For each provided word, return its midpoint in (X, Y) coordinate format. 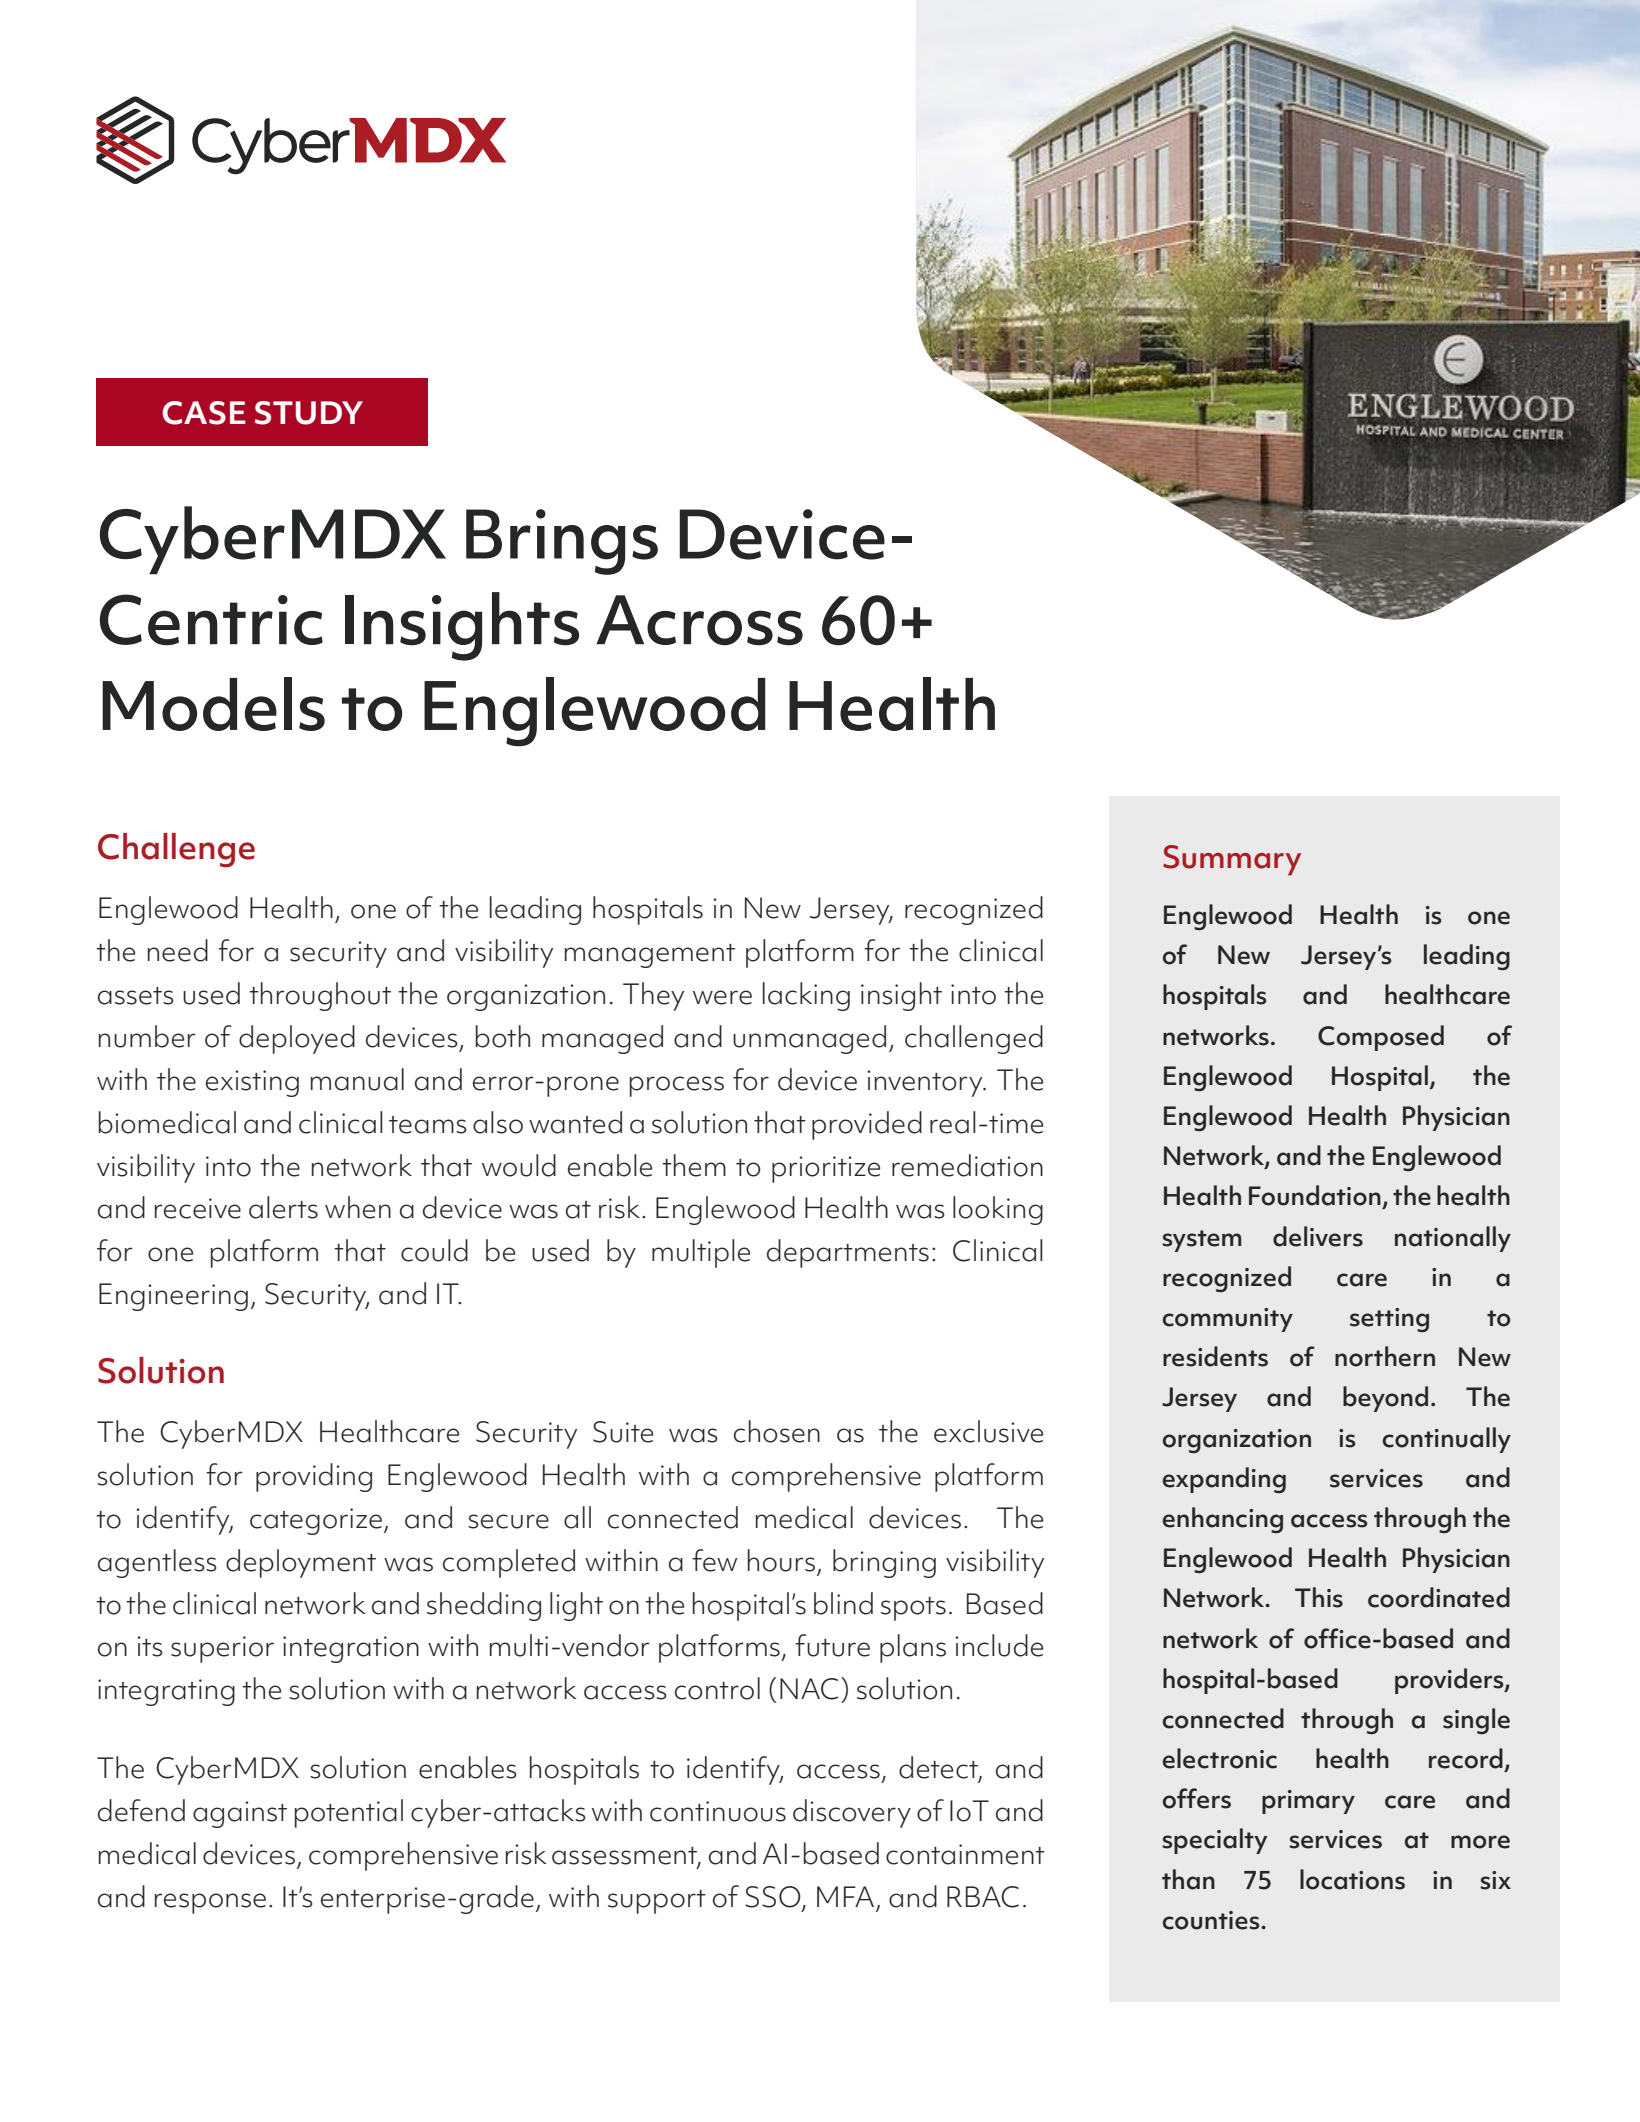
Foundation (1315, 1195)
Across (699, 620)
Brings (562, 542)
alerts (283, 1207)
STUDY (309, 413)
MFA (845, 1896)
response (210, 1903)
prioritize (826, 1169)
